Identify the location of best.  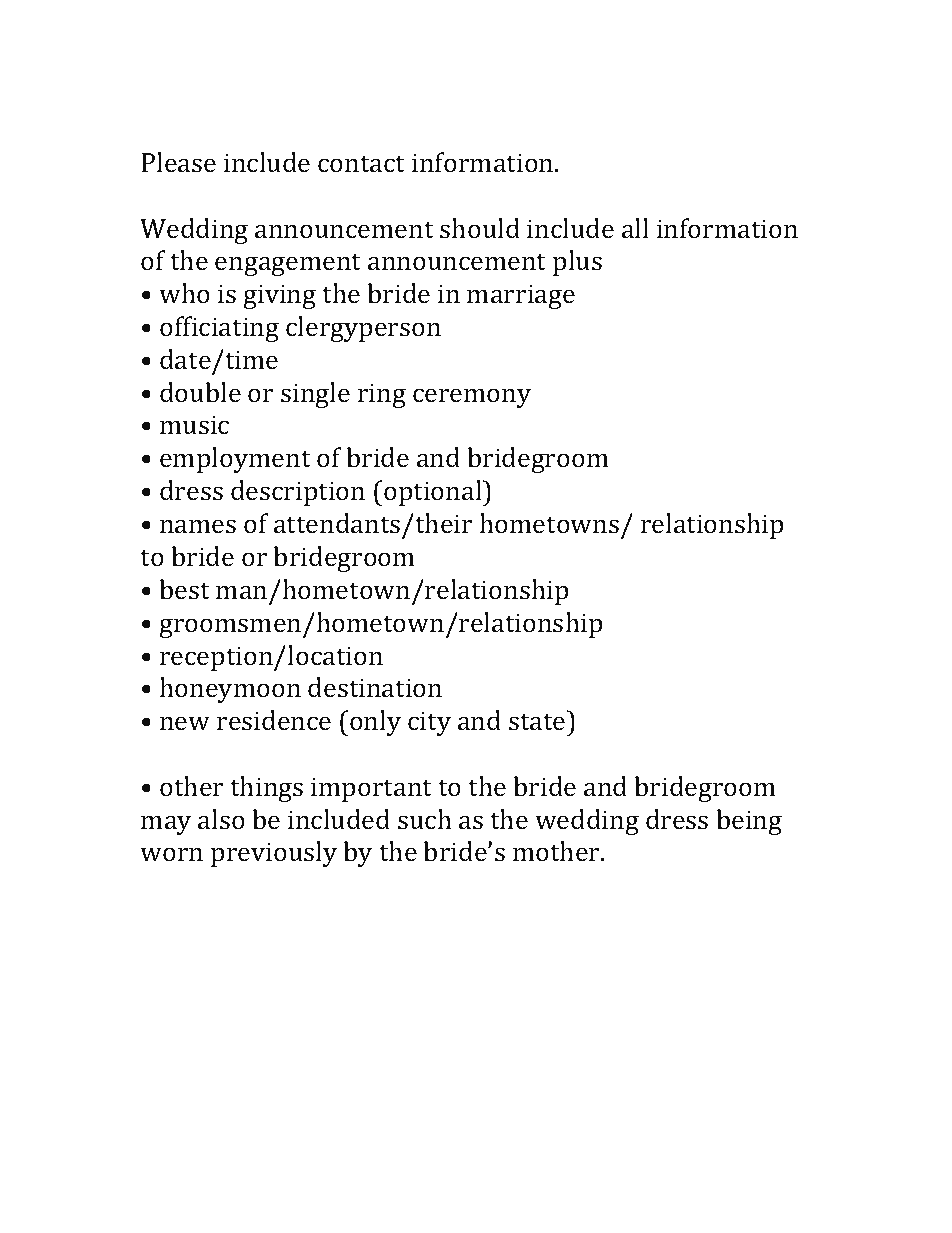
(185, 589).
